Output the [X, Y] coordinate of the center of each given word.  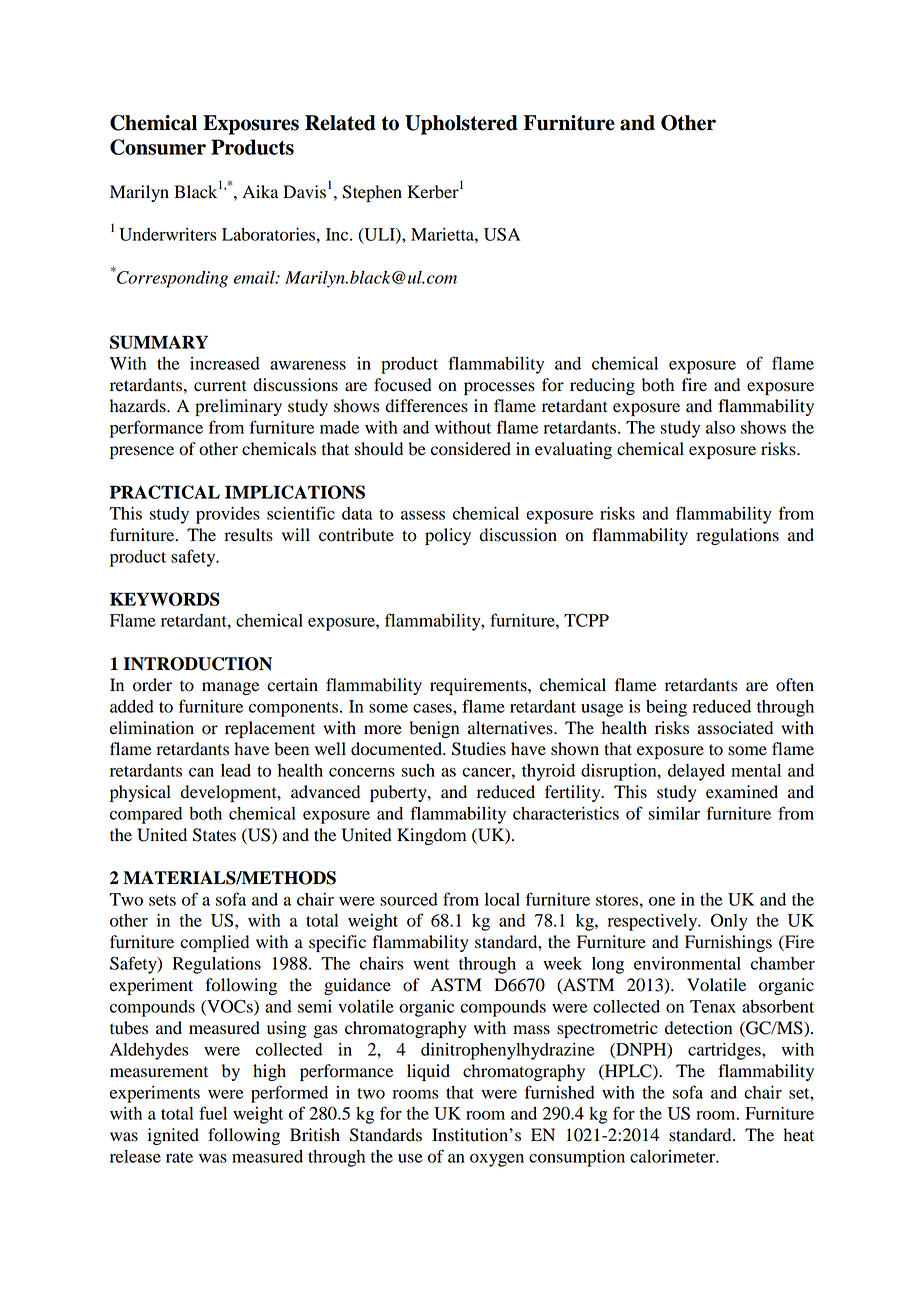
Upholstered [461, 125]
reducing [602, 386]
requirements [479, 686]
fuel [213, 1113]
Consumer [158, 147]
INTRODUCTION [197, 664]
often [795, 685]
